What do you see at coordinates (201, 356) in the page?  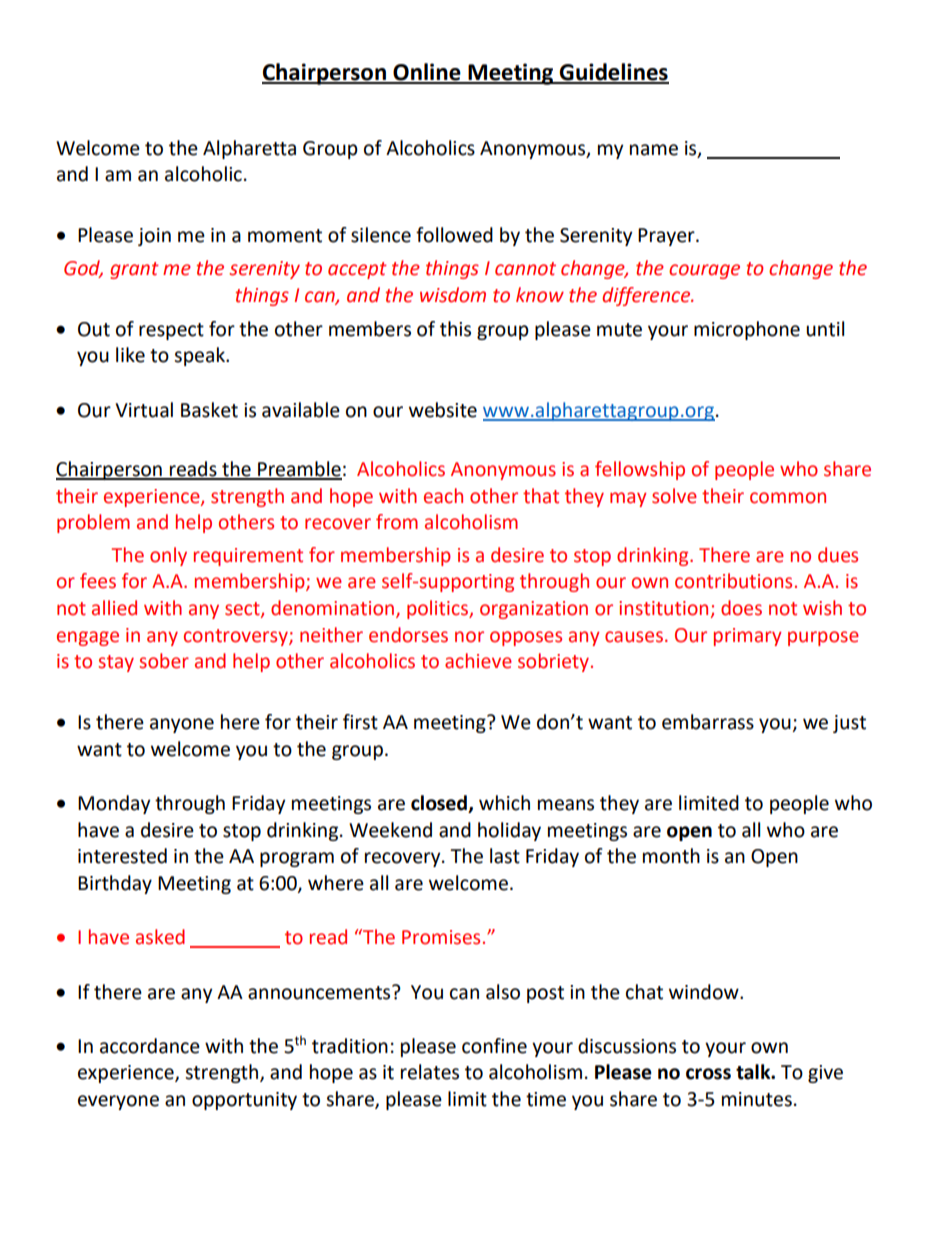 I see `speak` at bounding box center [201, 356].
